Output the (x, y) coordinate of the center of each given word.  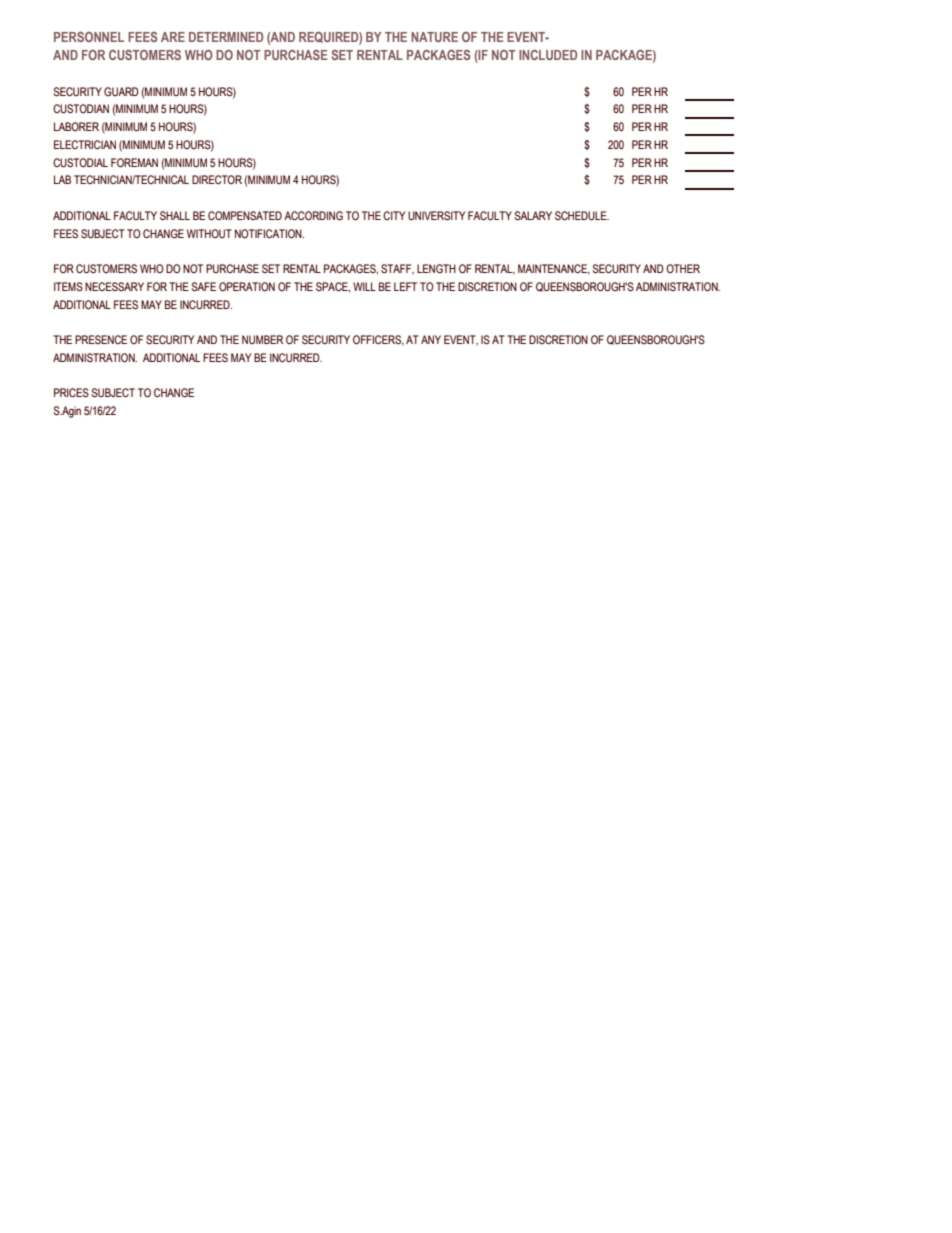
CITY (394, 215)
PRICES (71, 392)
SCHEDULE (582, 215)
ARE (173, 37)
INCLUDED (548, 55)
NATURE (434, 37)
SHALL (175, 215)
